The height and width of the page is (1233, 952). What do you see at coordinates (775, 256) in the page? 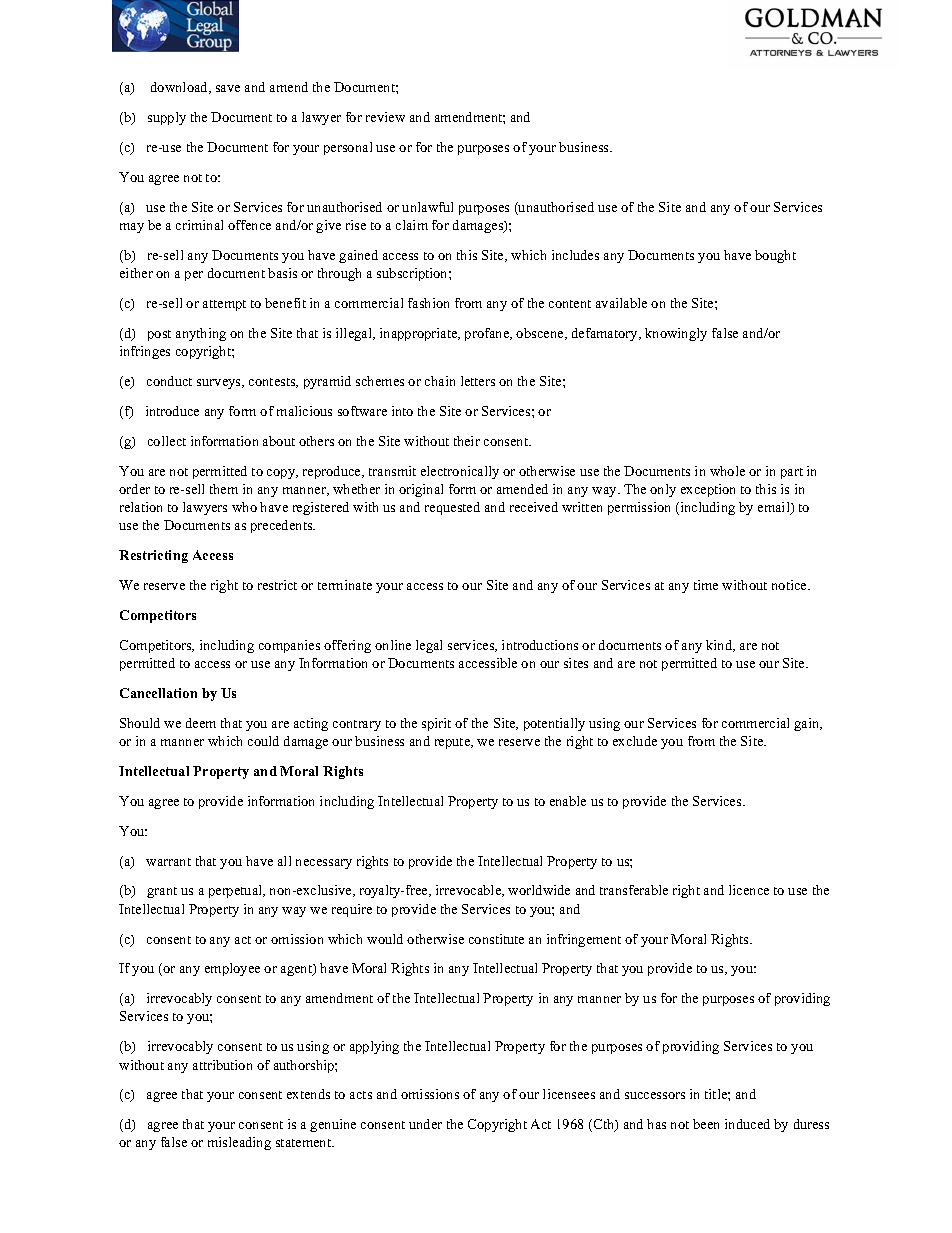
I see `bought` at bounding box center [775, 256].
